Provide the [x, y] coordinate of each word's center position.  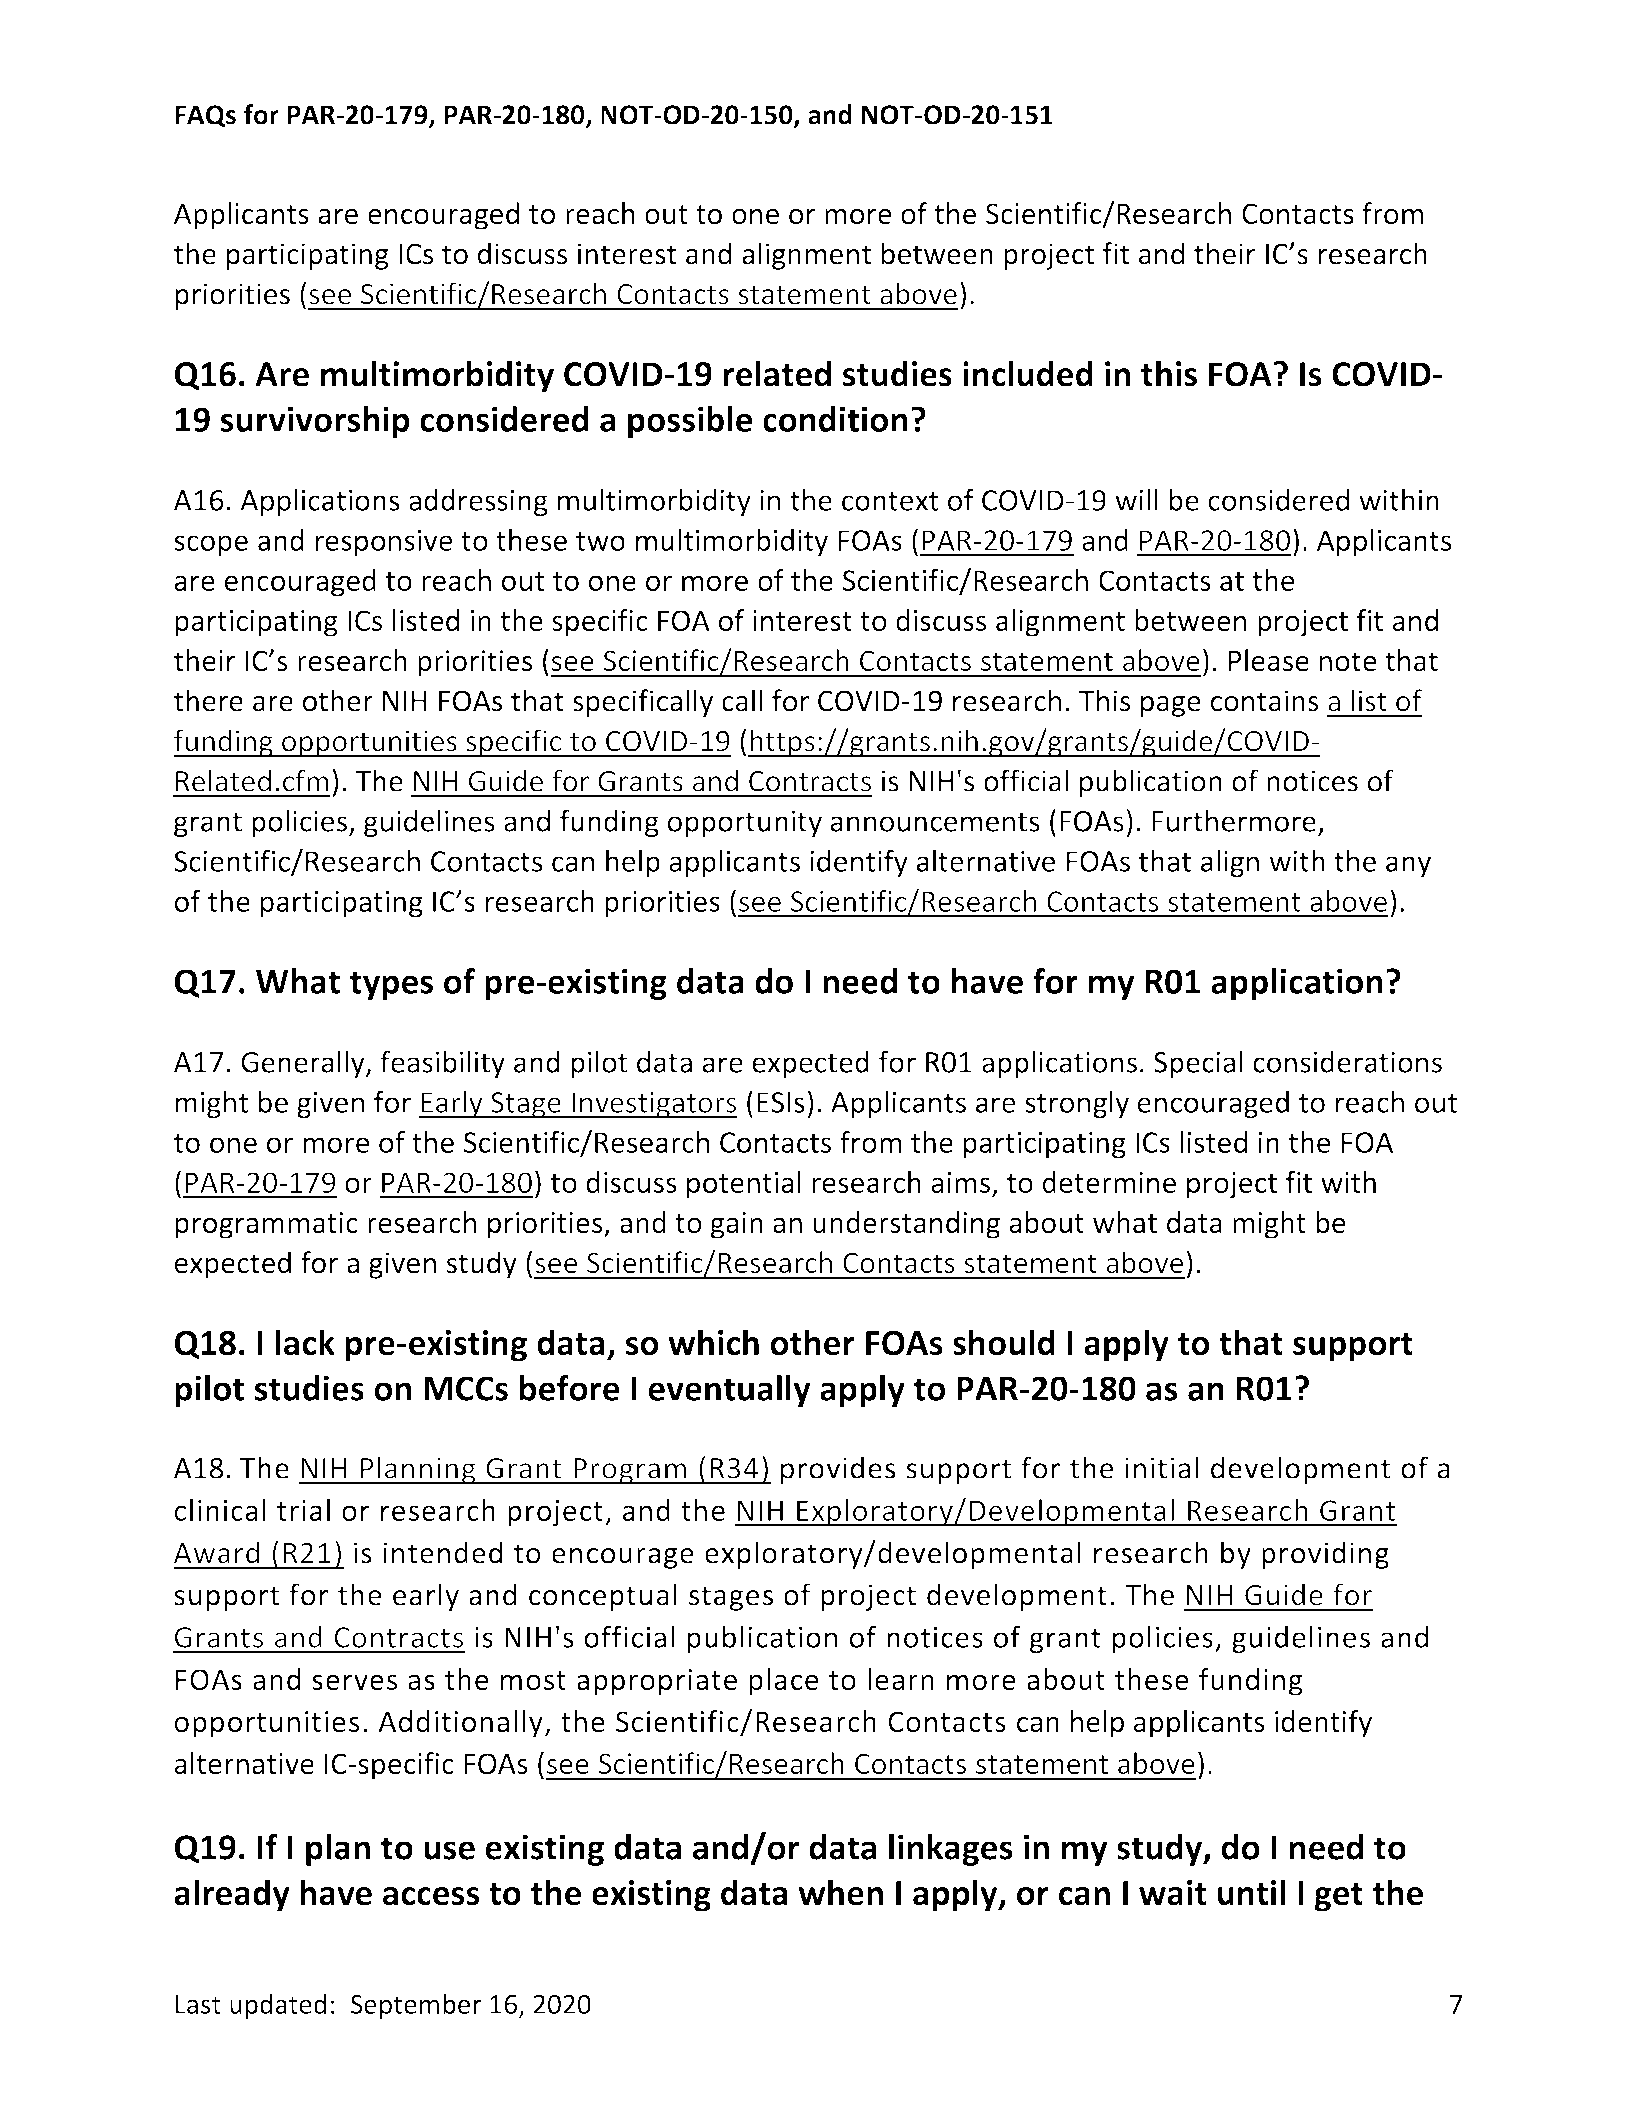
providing [1325, 1555]
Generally [304, 1064]
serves [354, 1682]
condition [835, 419]
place [783, 1682]
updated [278, 2006]
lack [305, 1342]
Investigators [654, 1105]
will [1136, 499]
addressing [478, 503]
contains [1265, 701]
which [713, 1342]
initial [1162, 1467]
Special [1198, 1064]
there [208, 700]
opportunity [745, 823]
